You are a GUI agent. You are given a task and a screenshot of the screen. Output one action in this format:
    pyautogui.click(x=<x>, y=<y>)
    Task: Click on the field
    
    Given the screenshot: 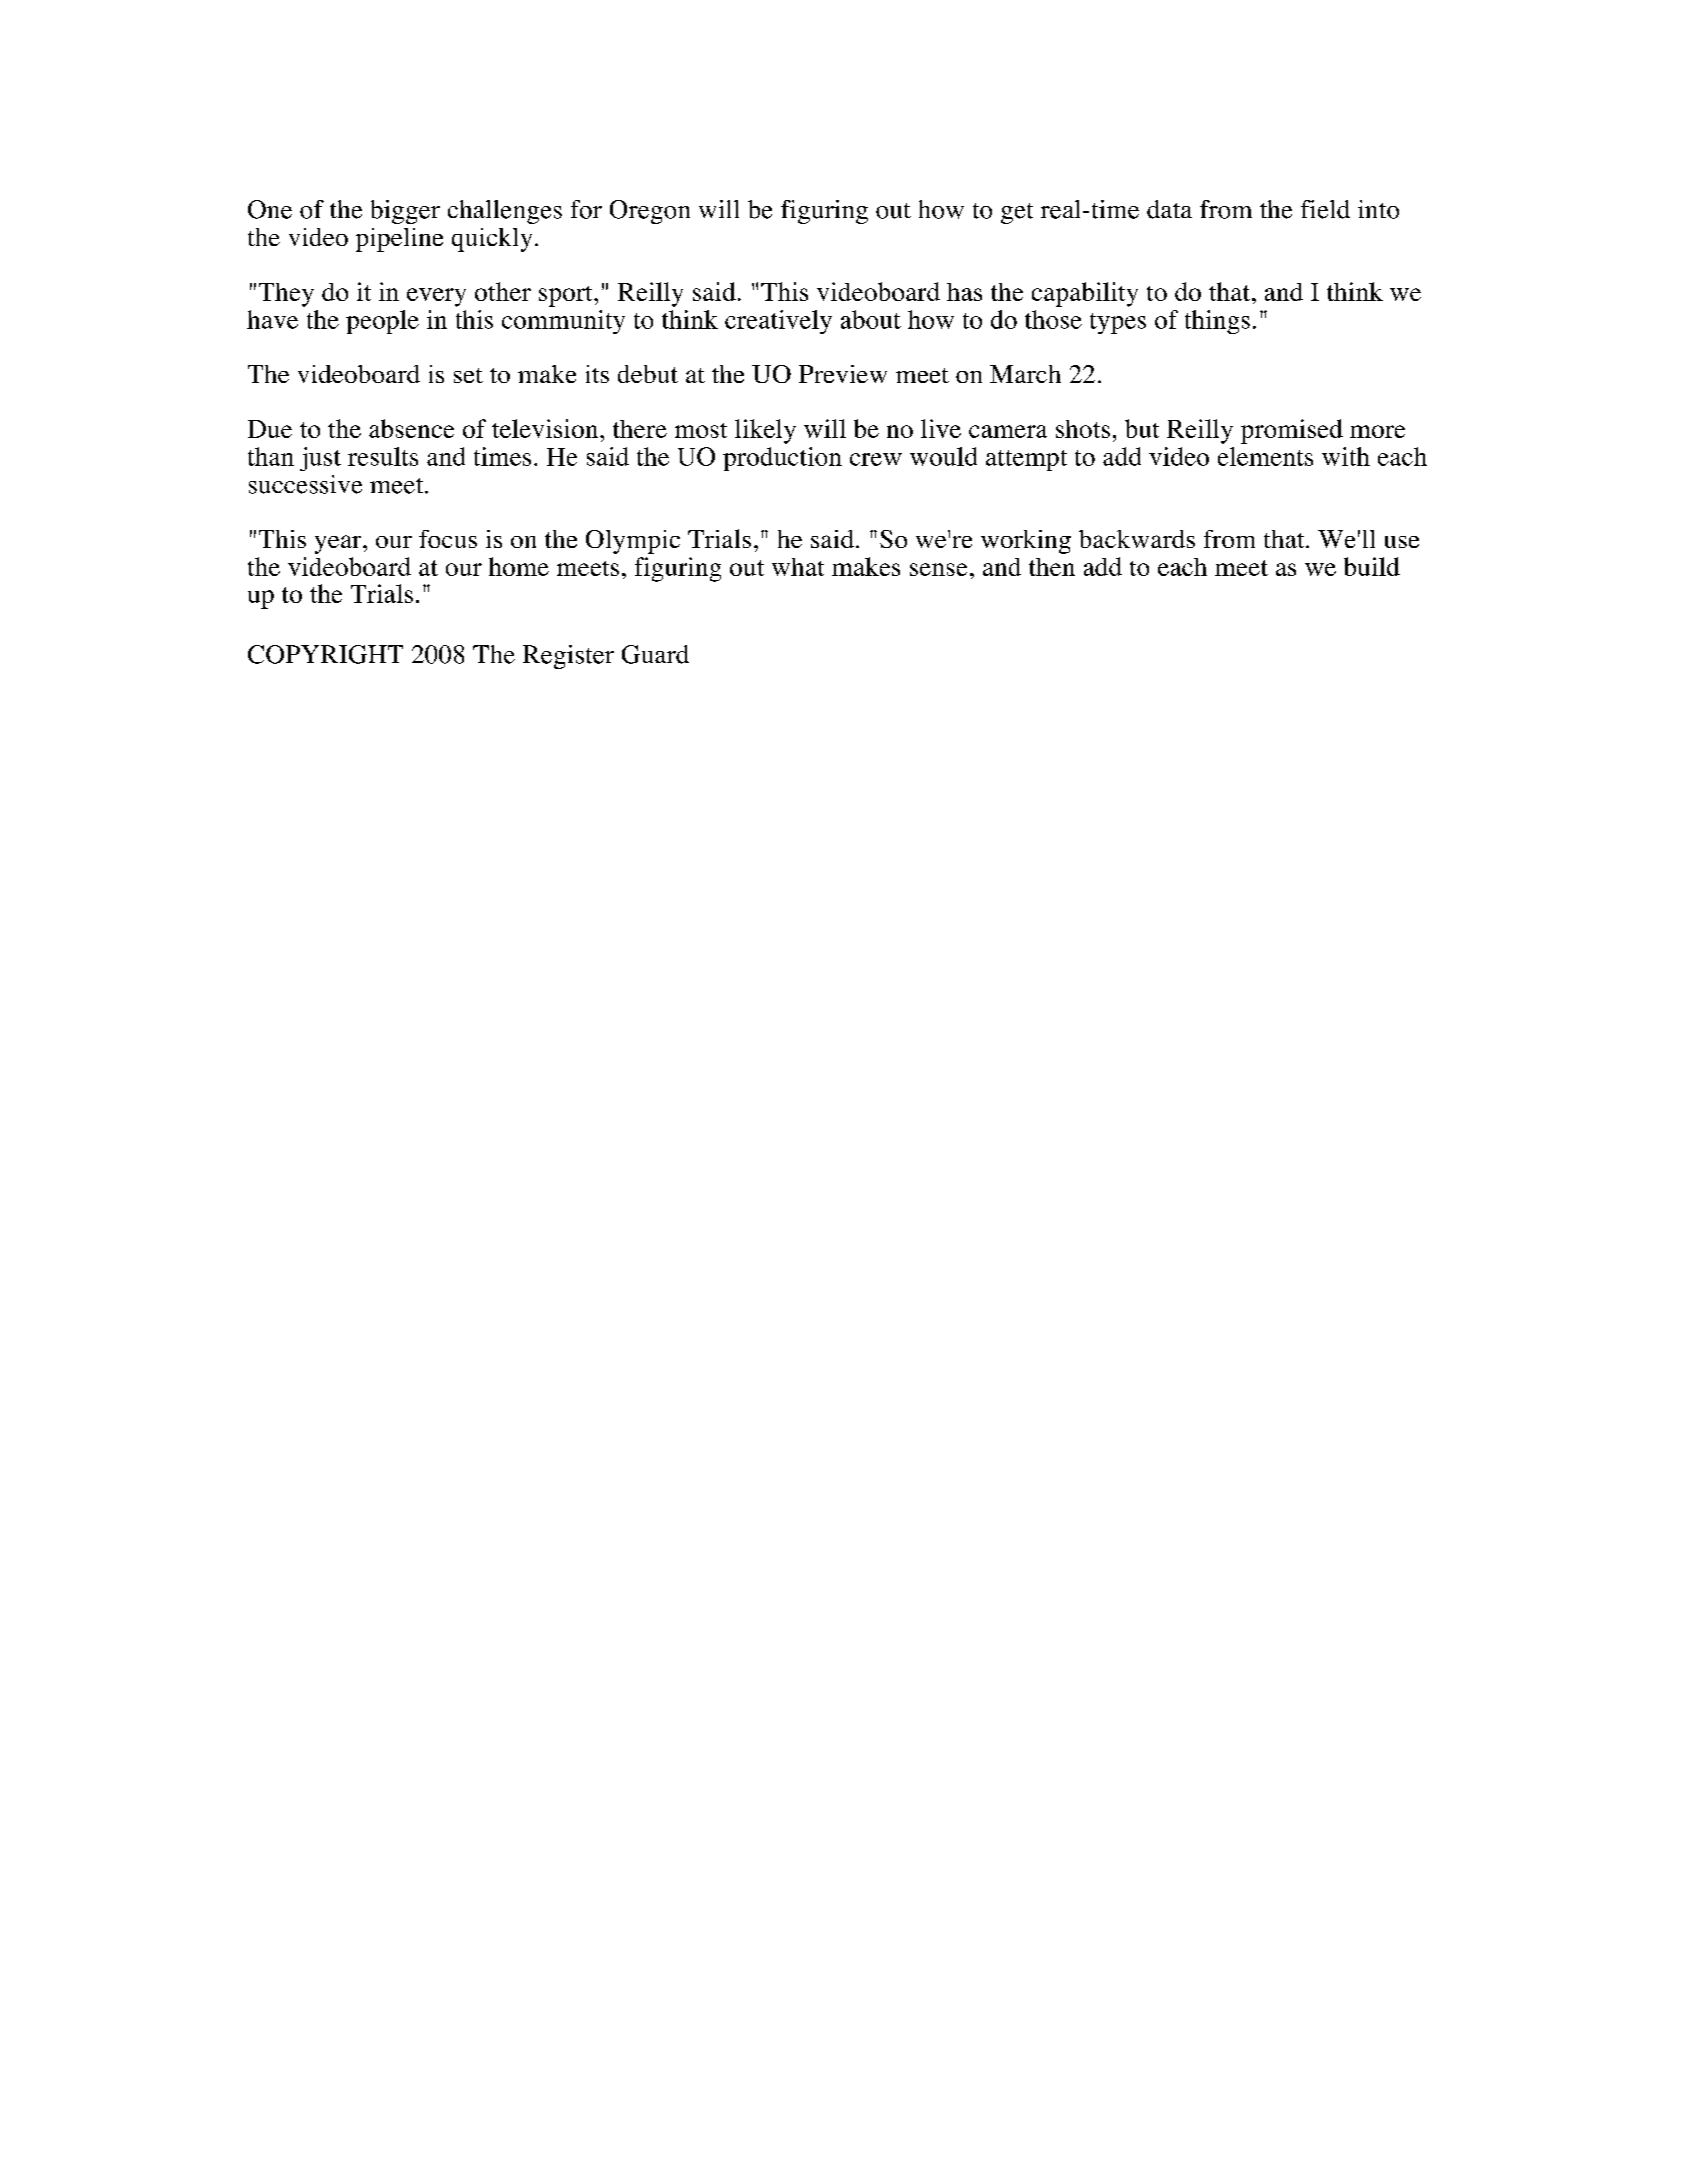 What is the action you would take?
    pyautogui.click(x=1325, y=209)
